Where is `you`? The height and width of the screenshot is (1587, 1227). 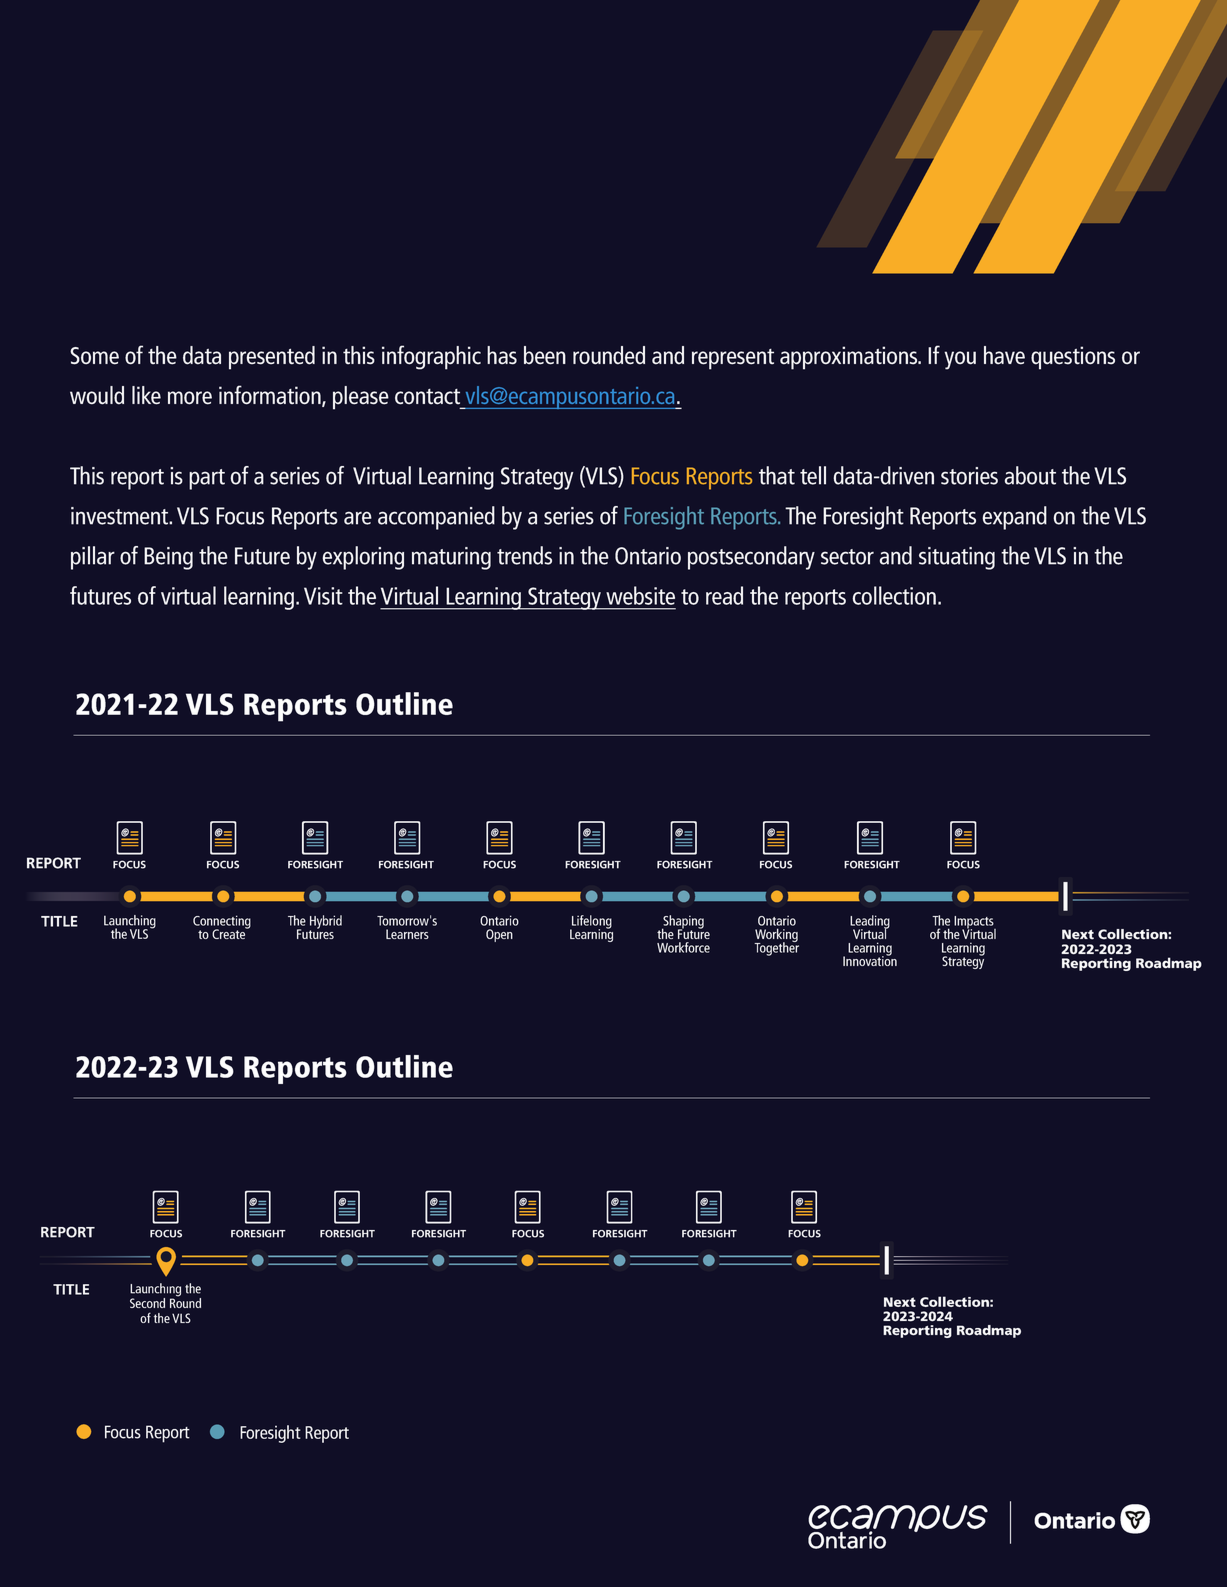 you is located at coordinates (960, 360).
